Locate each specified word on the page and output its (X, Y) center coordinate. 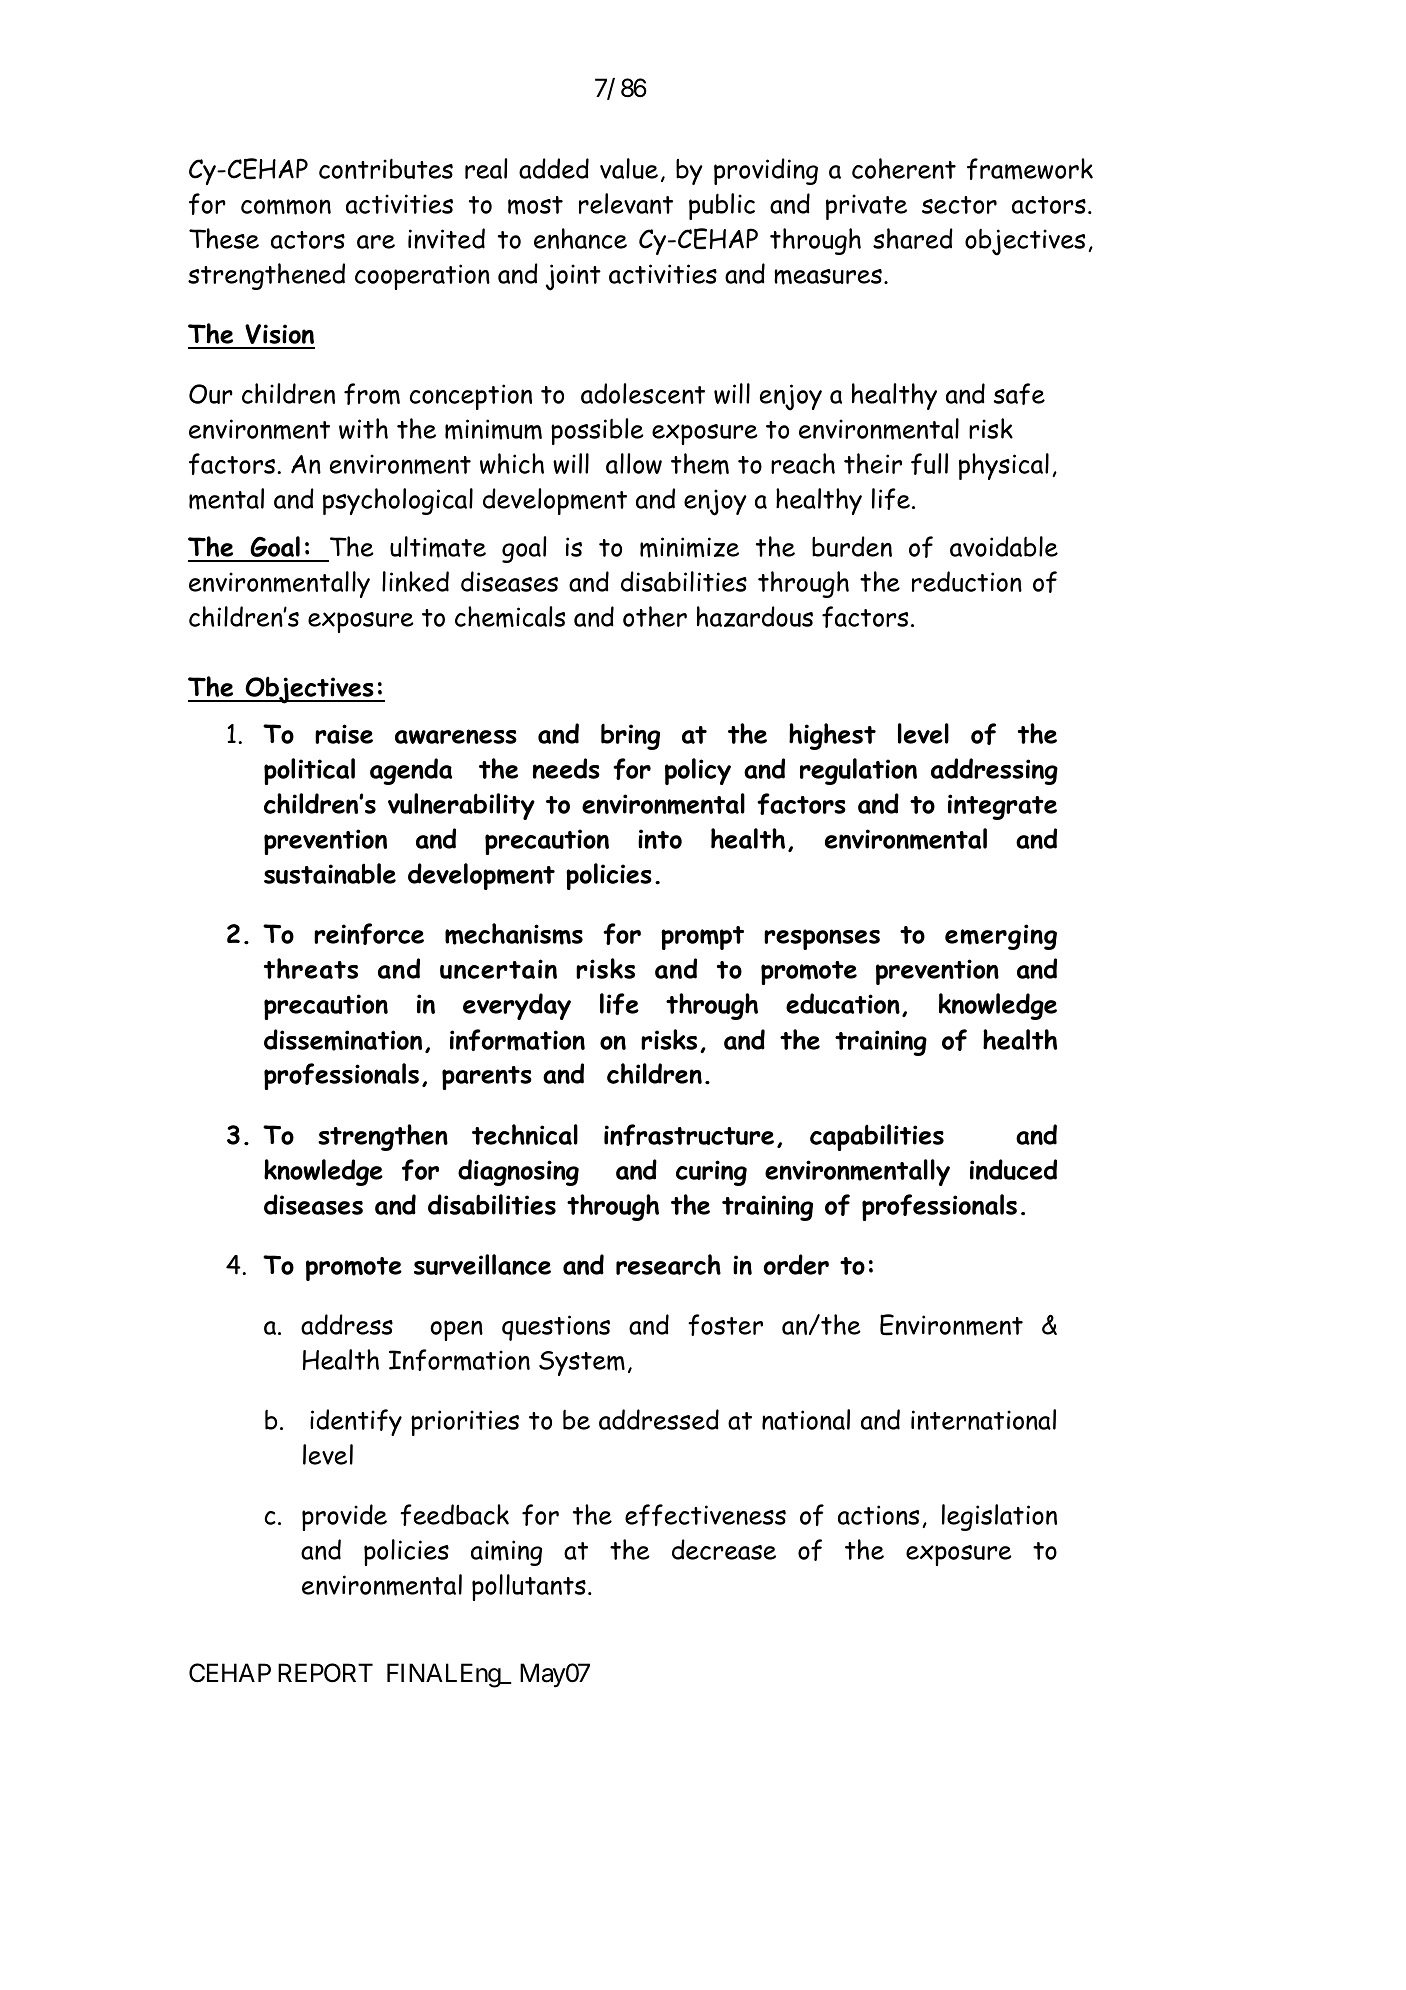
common (286, 207)
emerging (1001, 937)
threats (311, 968)
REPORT (325, 1673)
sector (959, 205)
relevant (626, 203)
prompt (702, 938)
